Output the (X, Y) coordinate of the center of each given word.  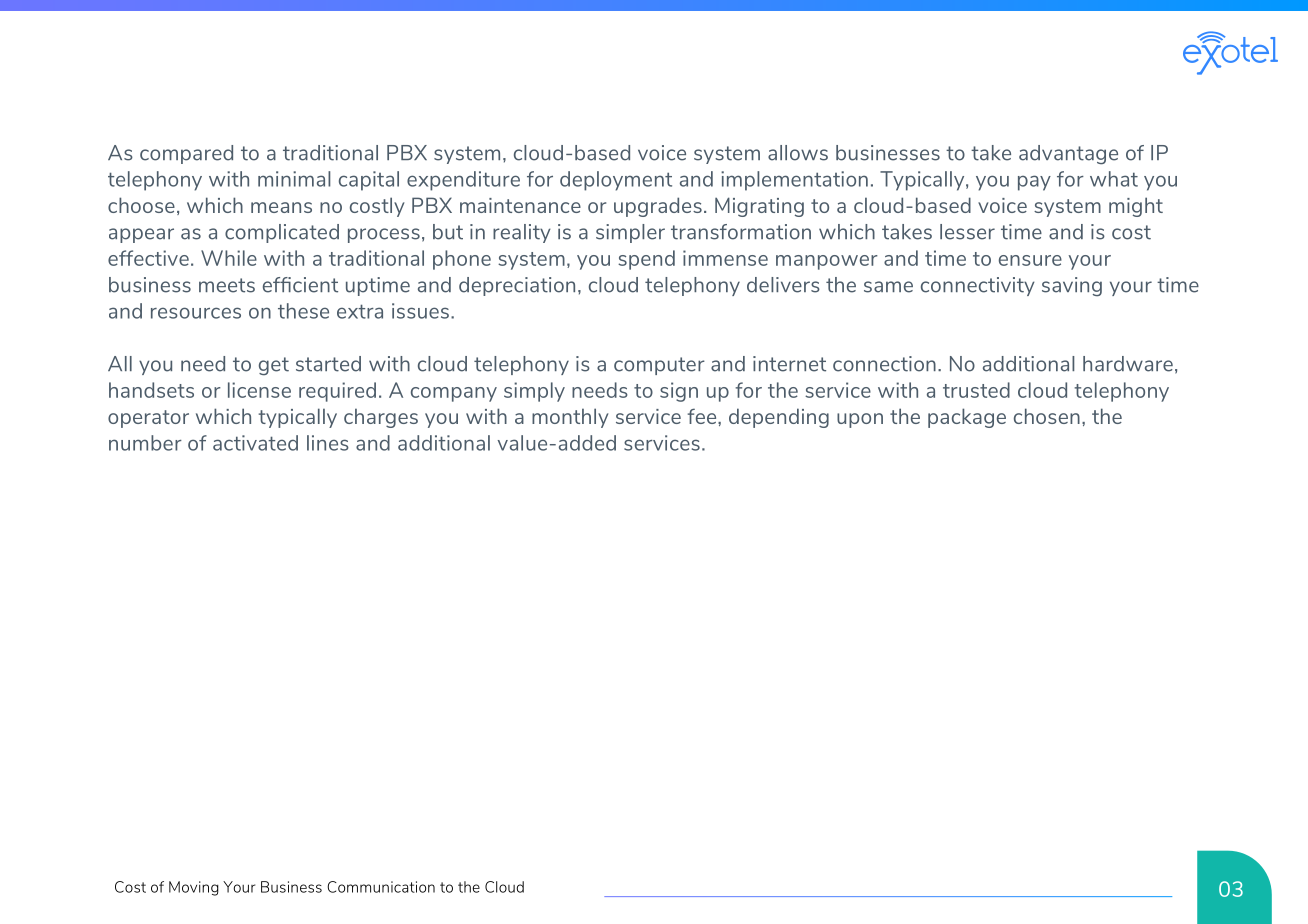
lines (328, 443)
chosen (1047, 416)
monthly (570, 418)
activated (255, 443)
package (967, 418)
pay (1034, 183)
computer (659, 366)
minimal (294, 179)
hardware (1128, 364)
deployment (616, 181)
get (274, 366)
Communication (381, 887)
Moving (194, 888)
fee (703, 416)
